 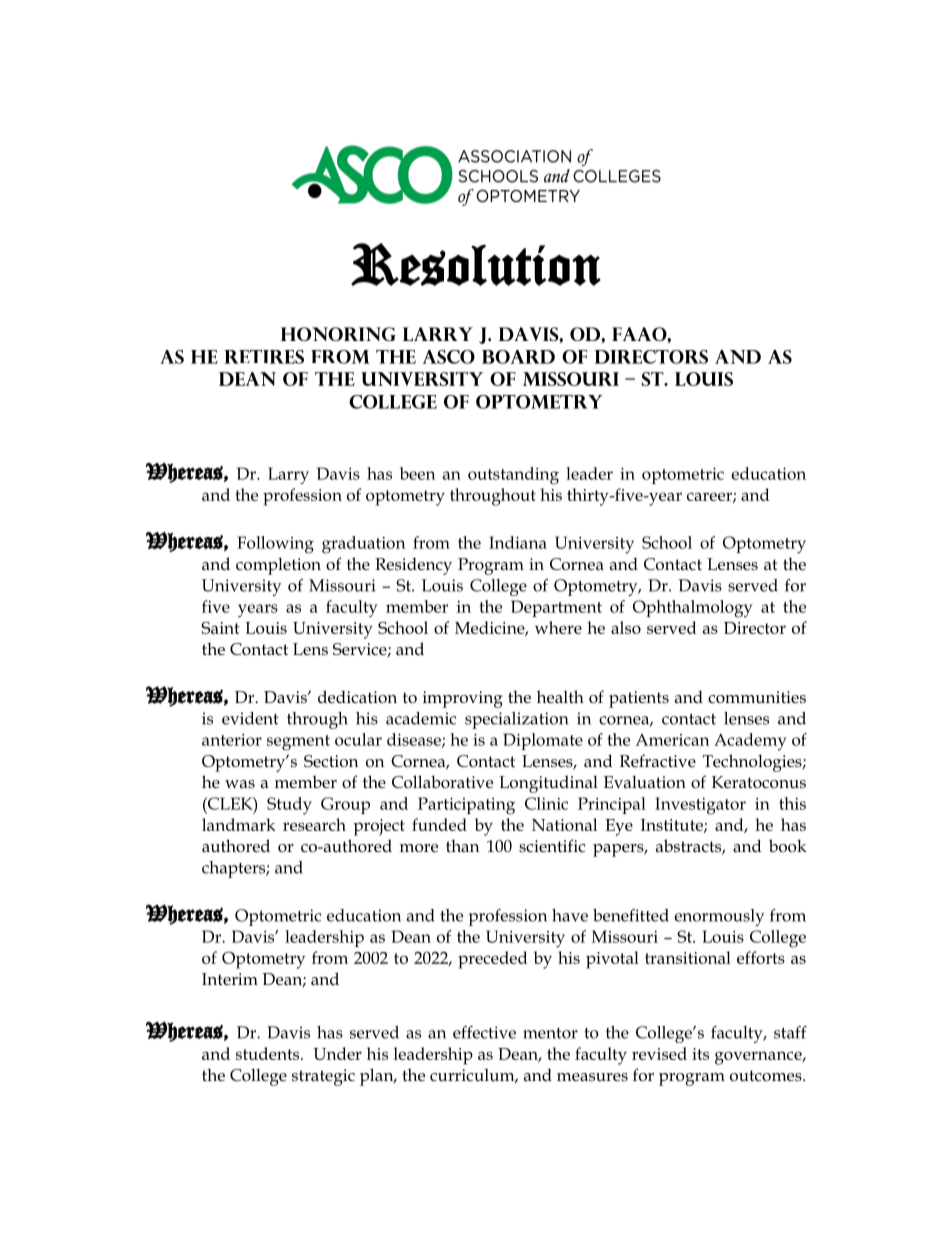 What do you see at coordinates (700, 1054) in the document?
I see `its` at bounding box center [700, 1054].
